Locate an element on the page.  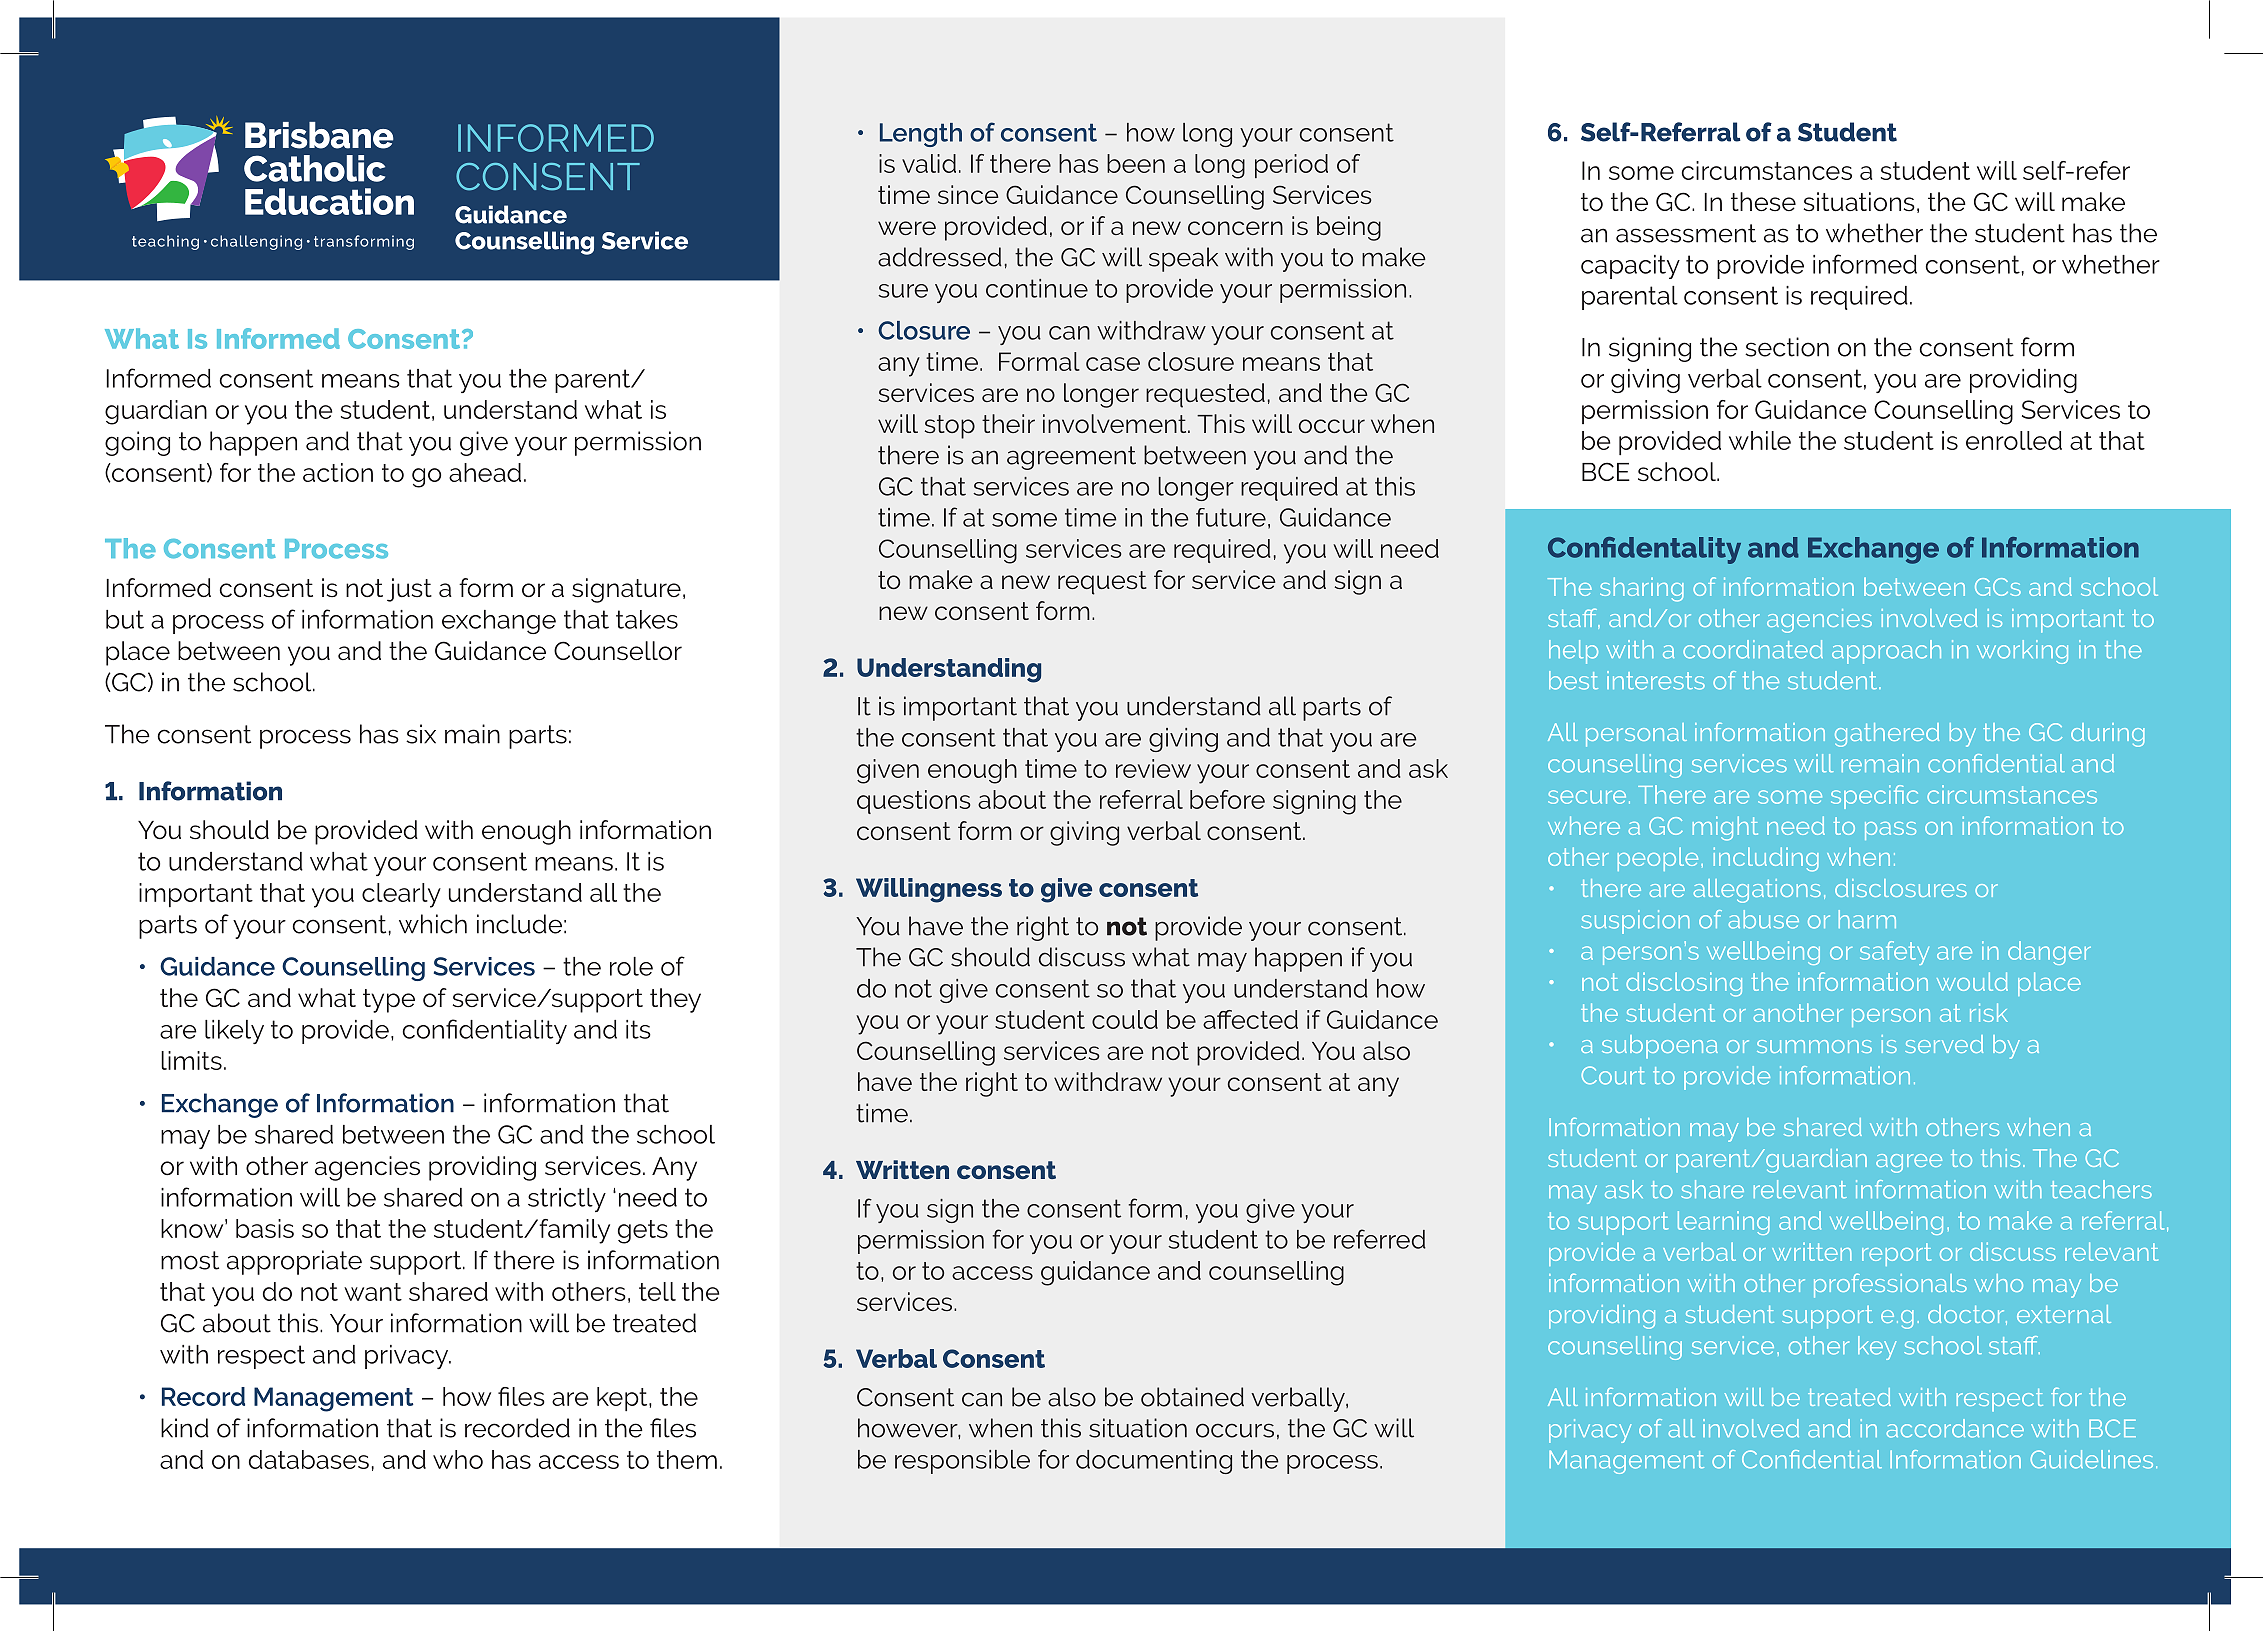
these is located at coordinates (1763, 202).
